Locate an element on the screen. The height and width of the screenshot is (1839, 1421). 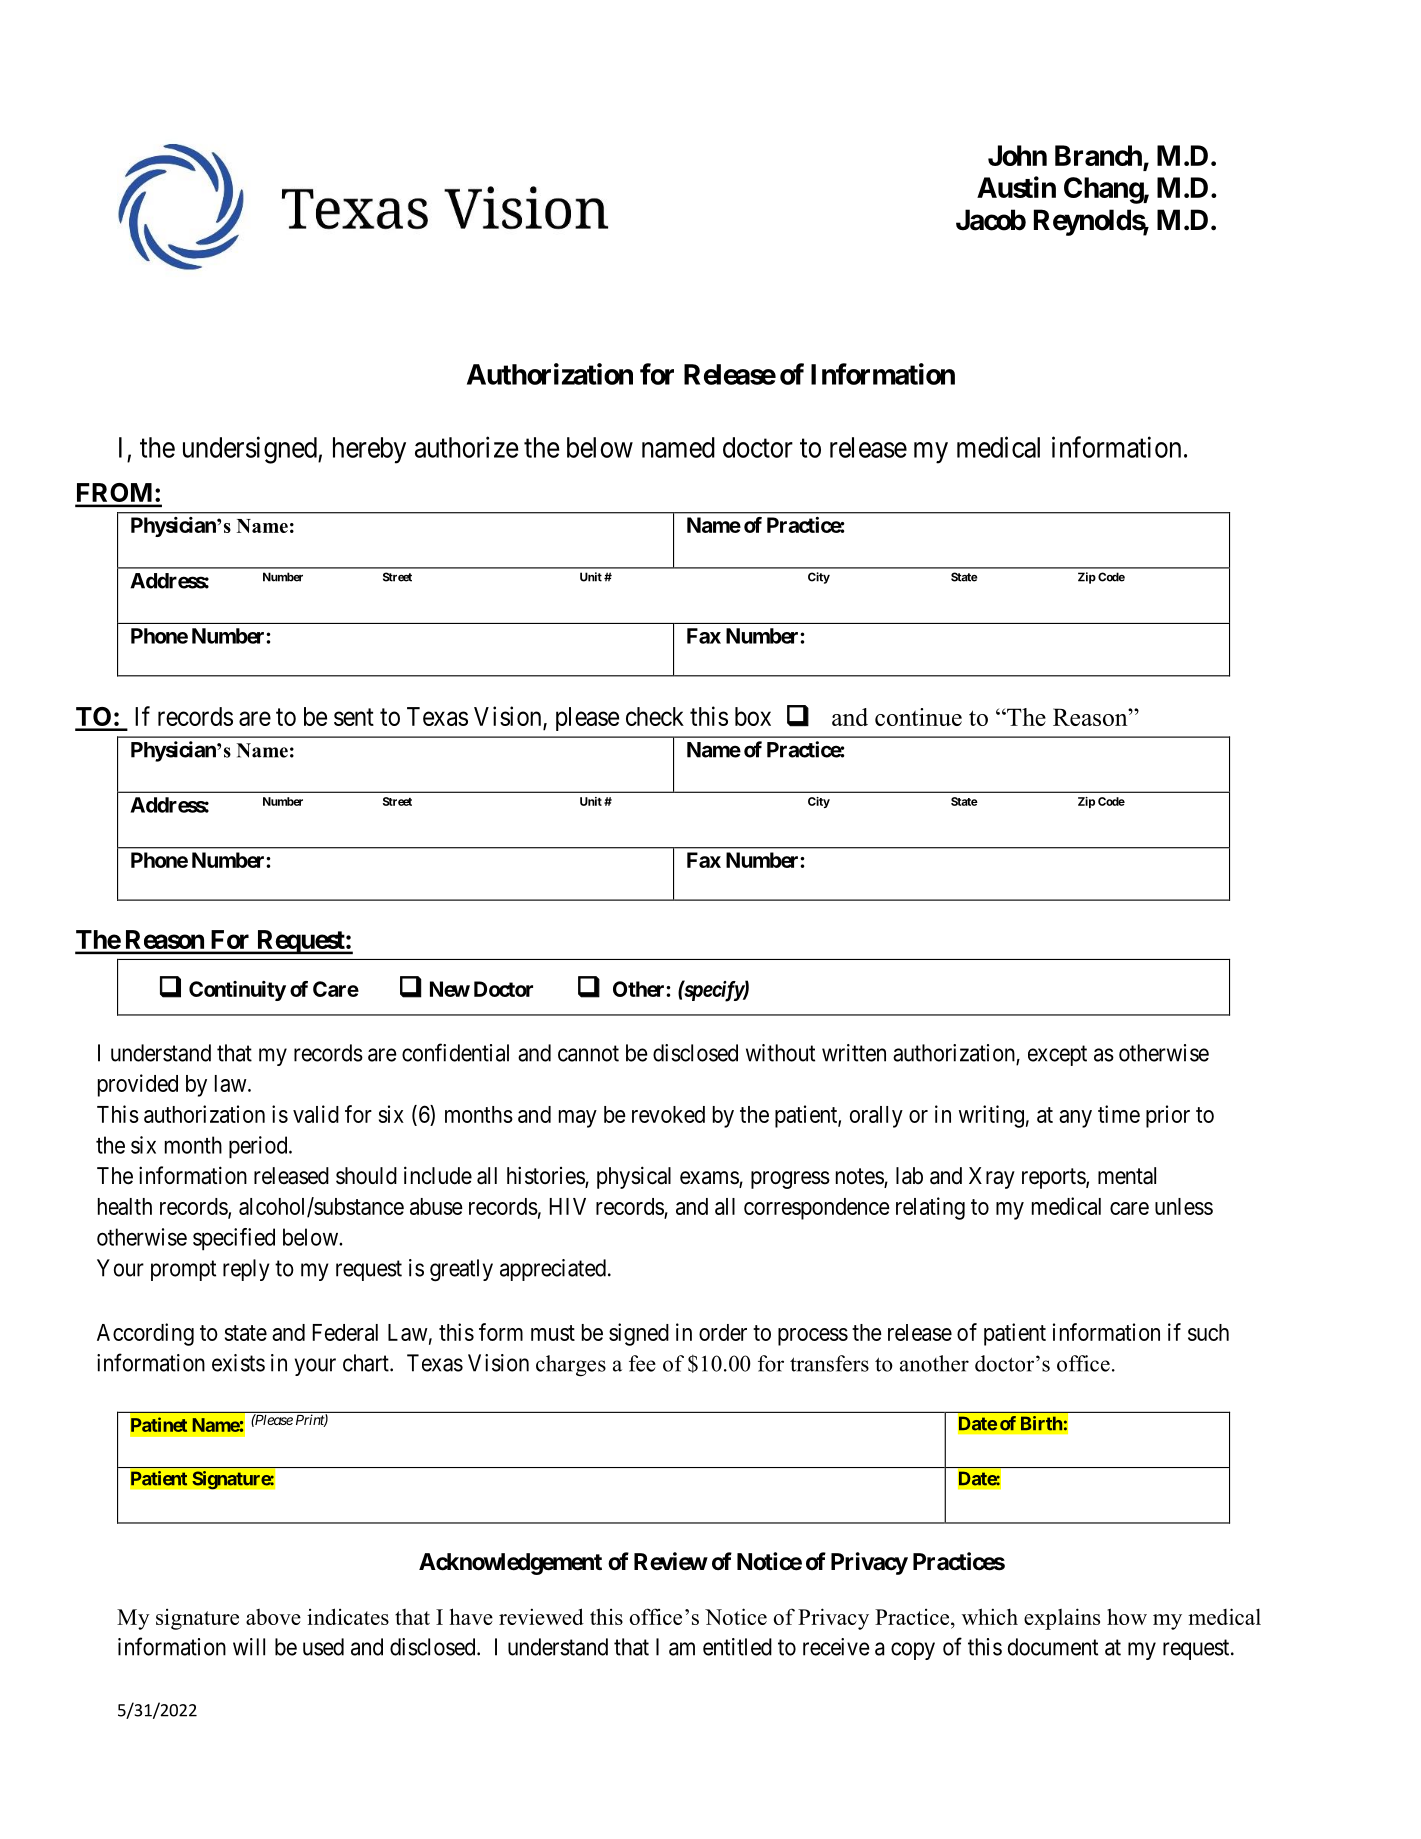
Austin is located at coordinates (1016, 187).
